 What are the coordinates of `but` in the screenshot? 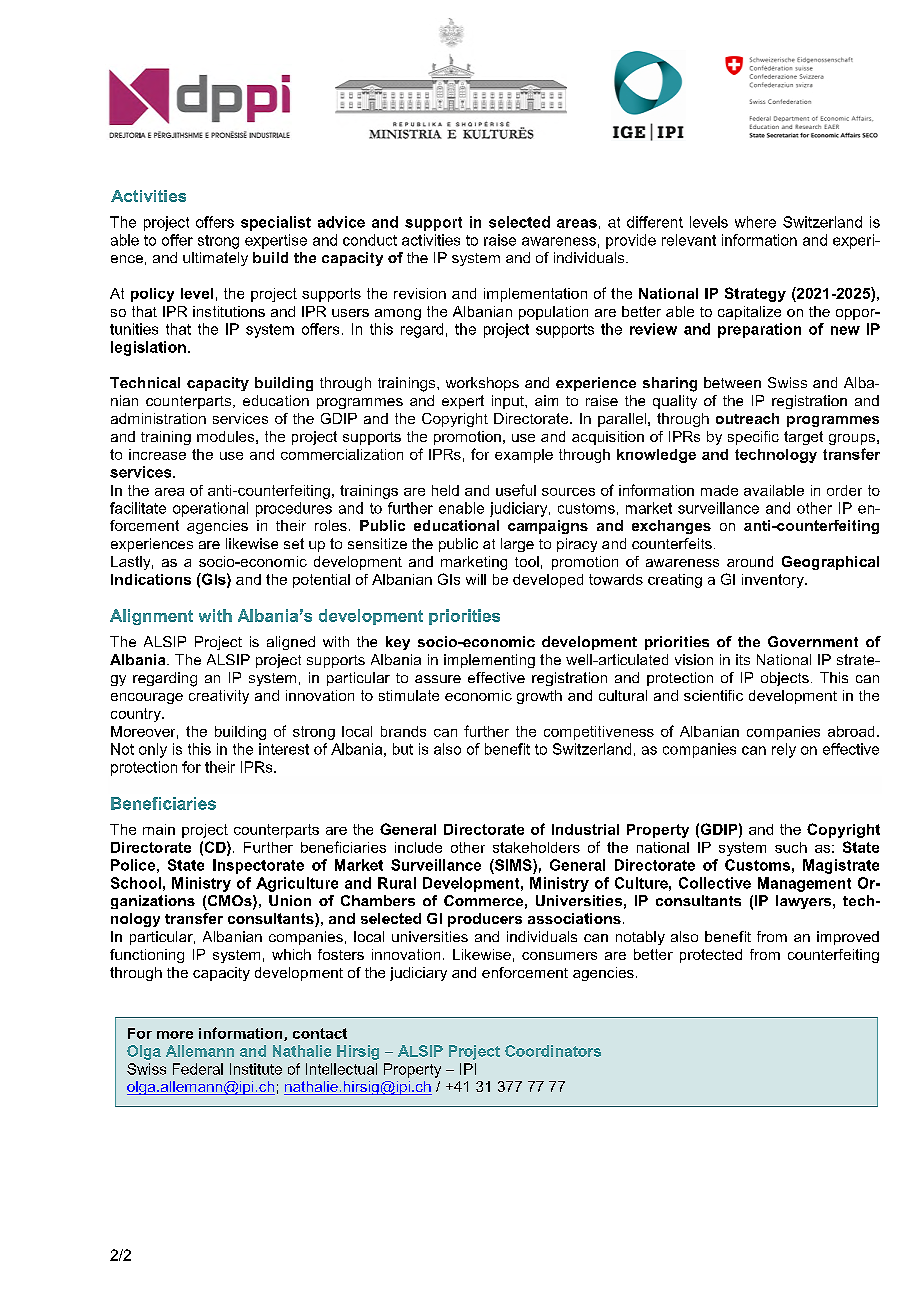 It's located at (403, 749).
